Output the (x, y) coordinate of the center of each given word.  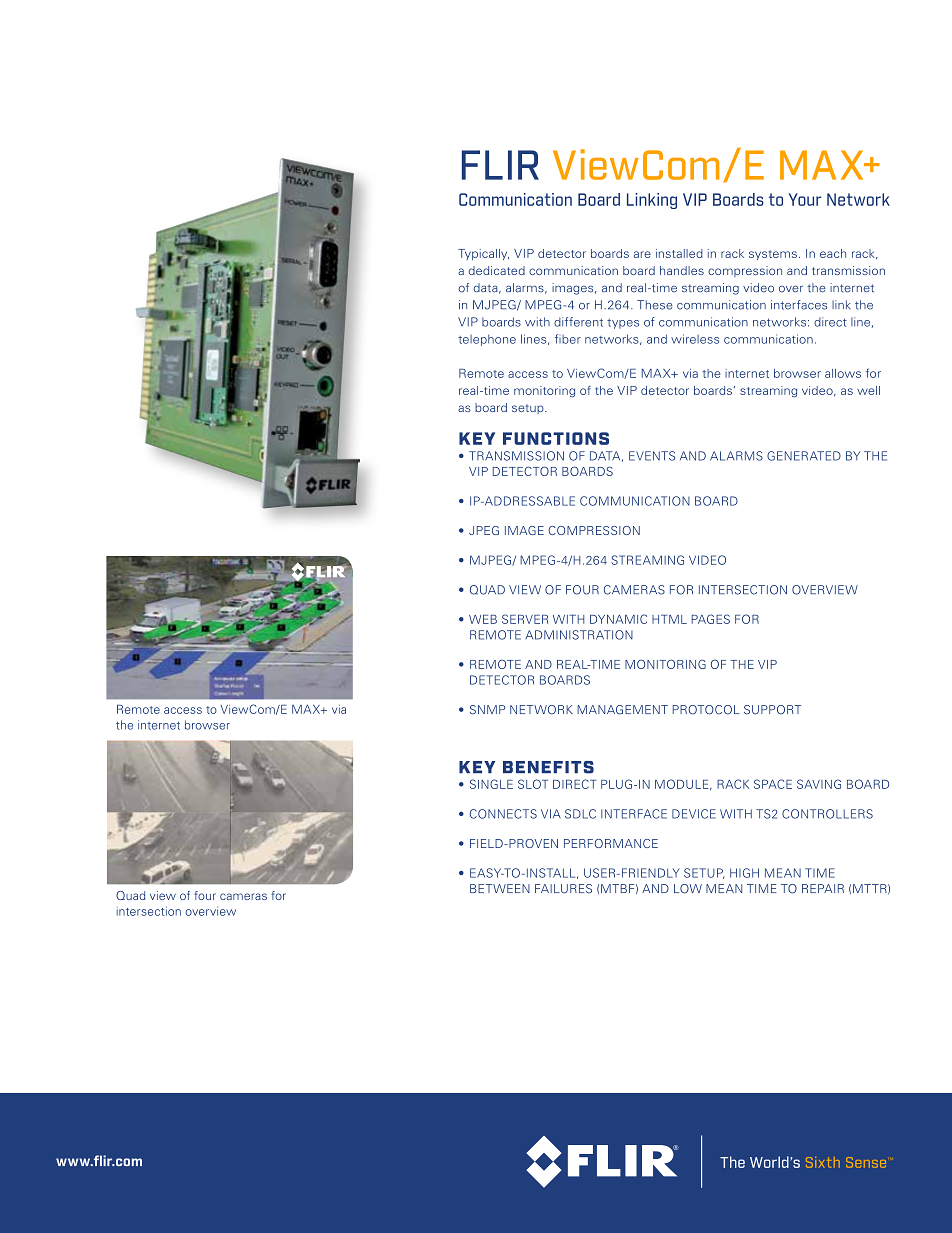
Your (805, 199)
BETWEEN (500, 888)
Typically (483, 254)
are (642, 254)
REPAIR (823, 888)
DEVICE (694, 814)
